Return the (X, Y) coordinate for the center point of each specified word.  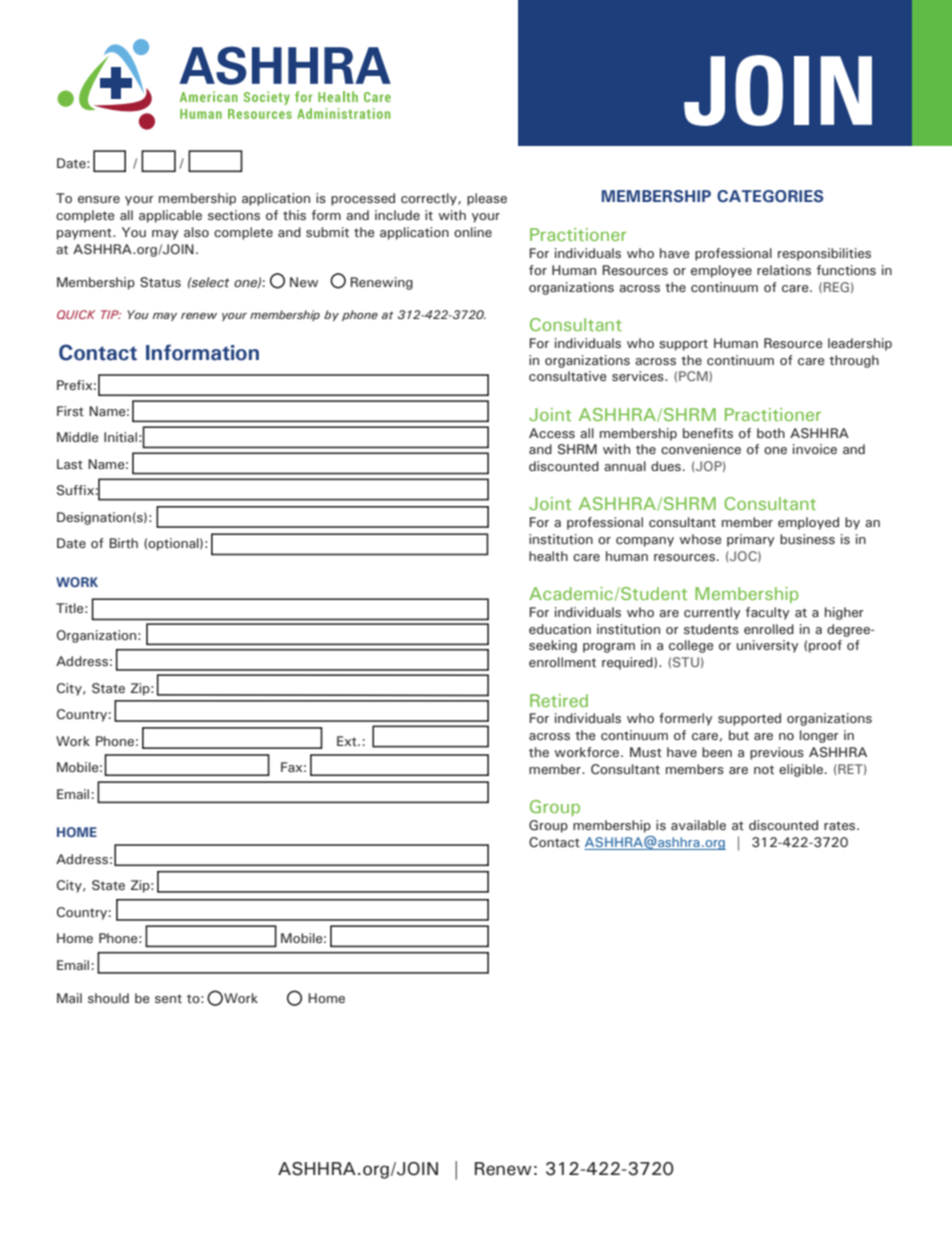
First (70, 411)
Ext (348, 741)
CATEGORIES (770, 196)
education (560, 629)
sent (168, 999)
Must (646, 752)
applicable (170, 216)
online (473, 232)
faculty (767, 613)
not (764, 769)
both (771, 433)
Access (552, 433)
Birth (123, 543)
